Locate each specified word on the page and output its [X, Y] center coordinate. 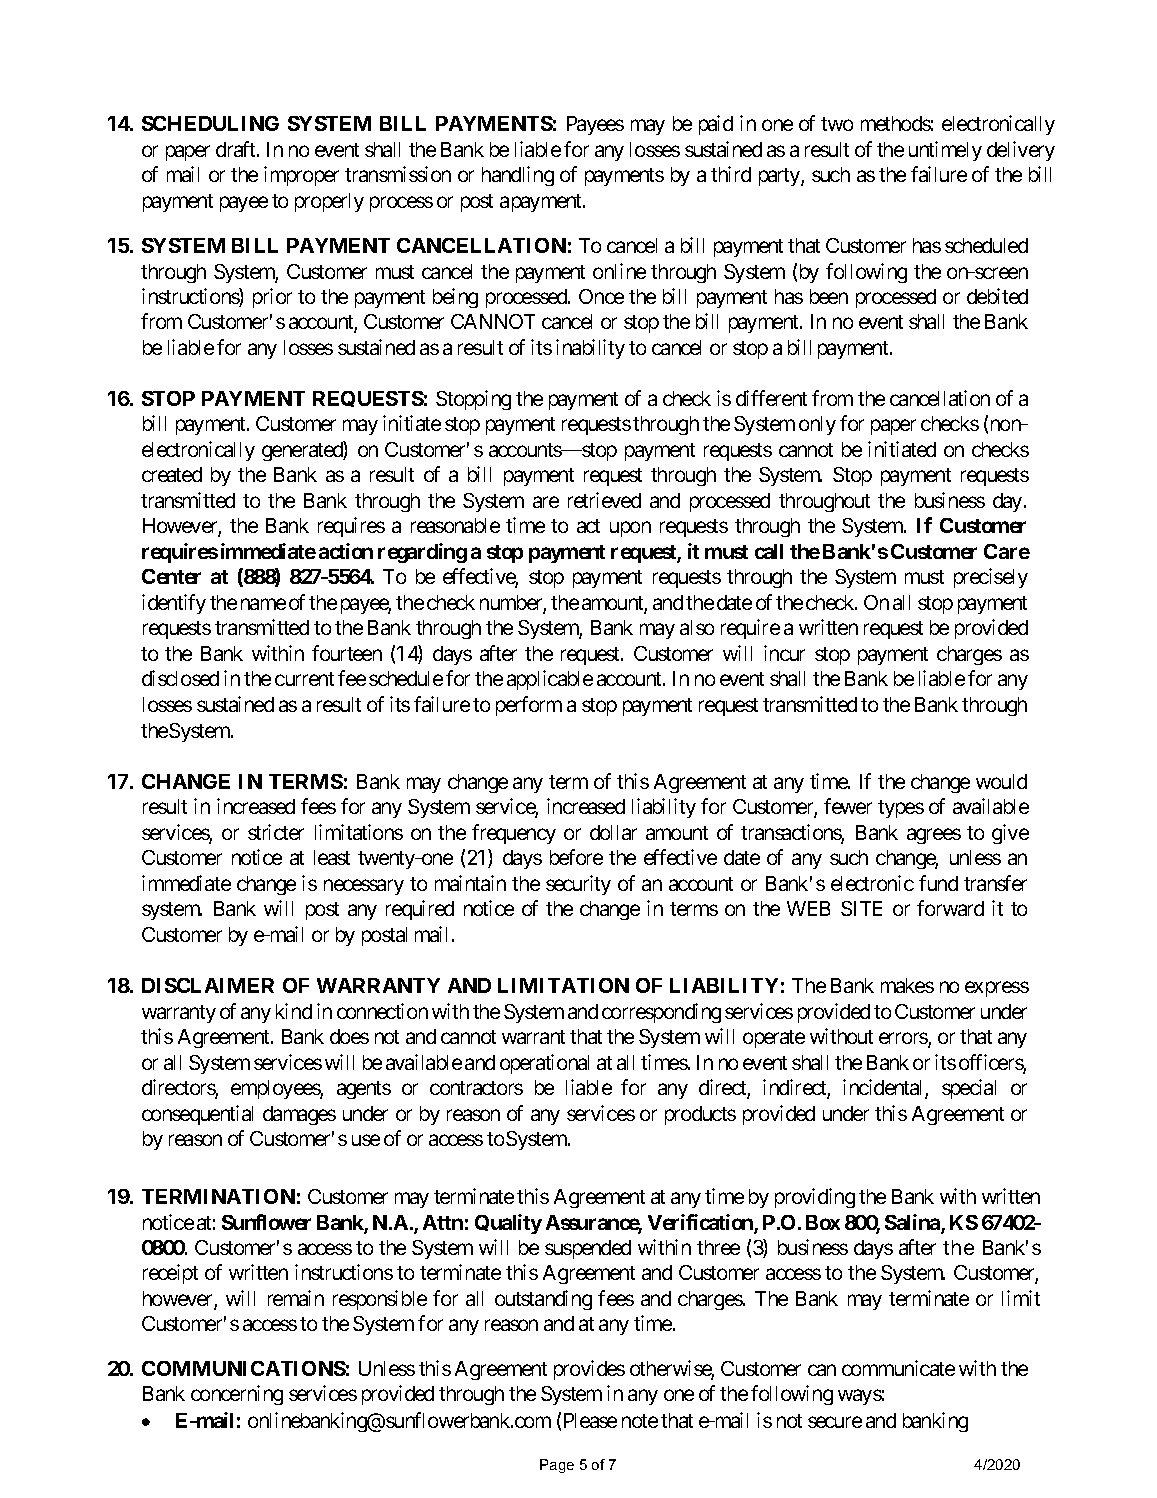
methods [896, 123]
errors [904, 1040]
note [640, 1421]
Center [171, 576]
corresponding [661, 1013]
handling [518, 176]
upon [630, 529]
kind [294, 1011]
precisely [991, 578]
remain [296, 1298]
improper [301, 176]
